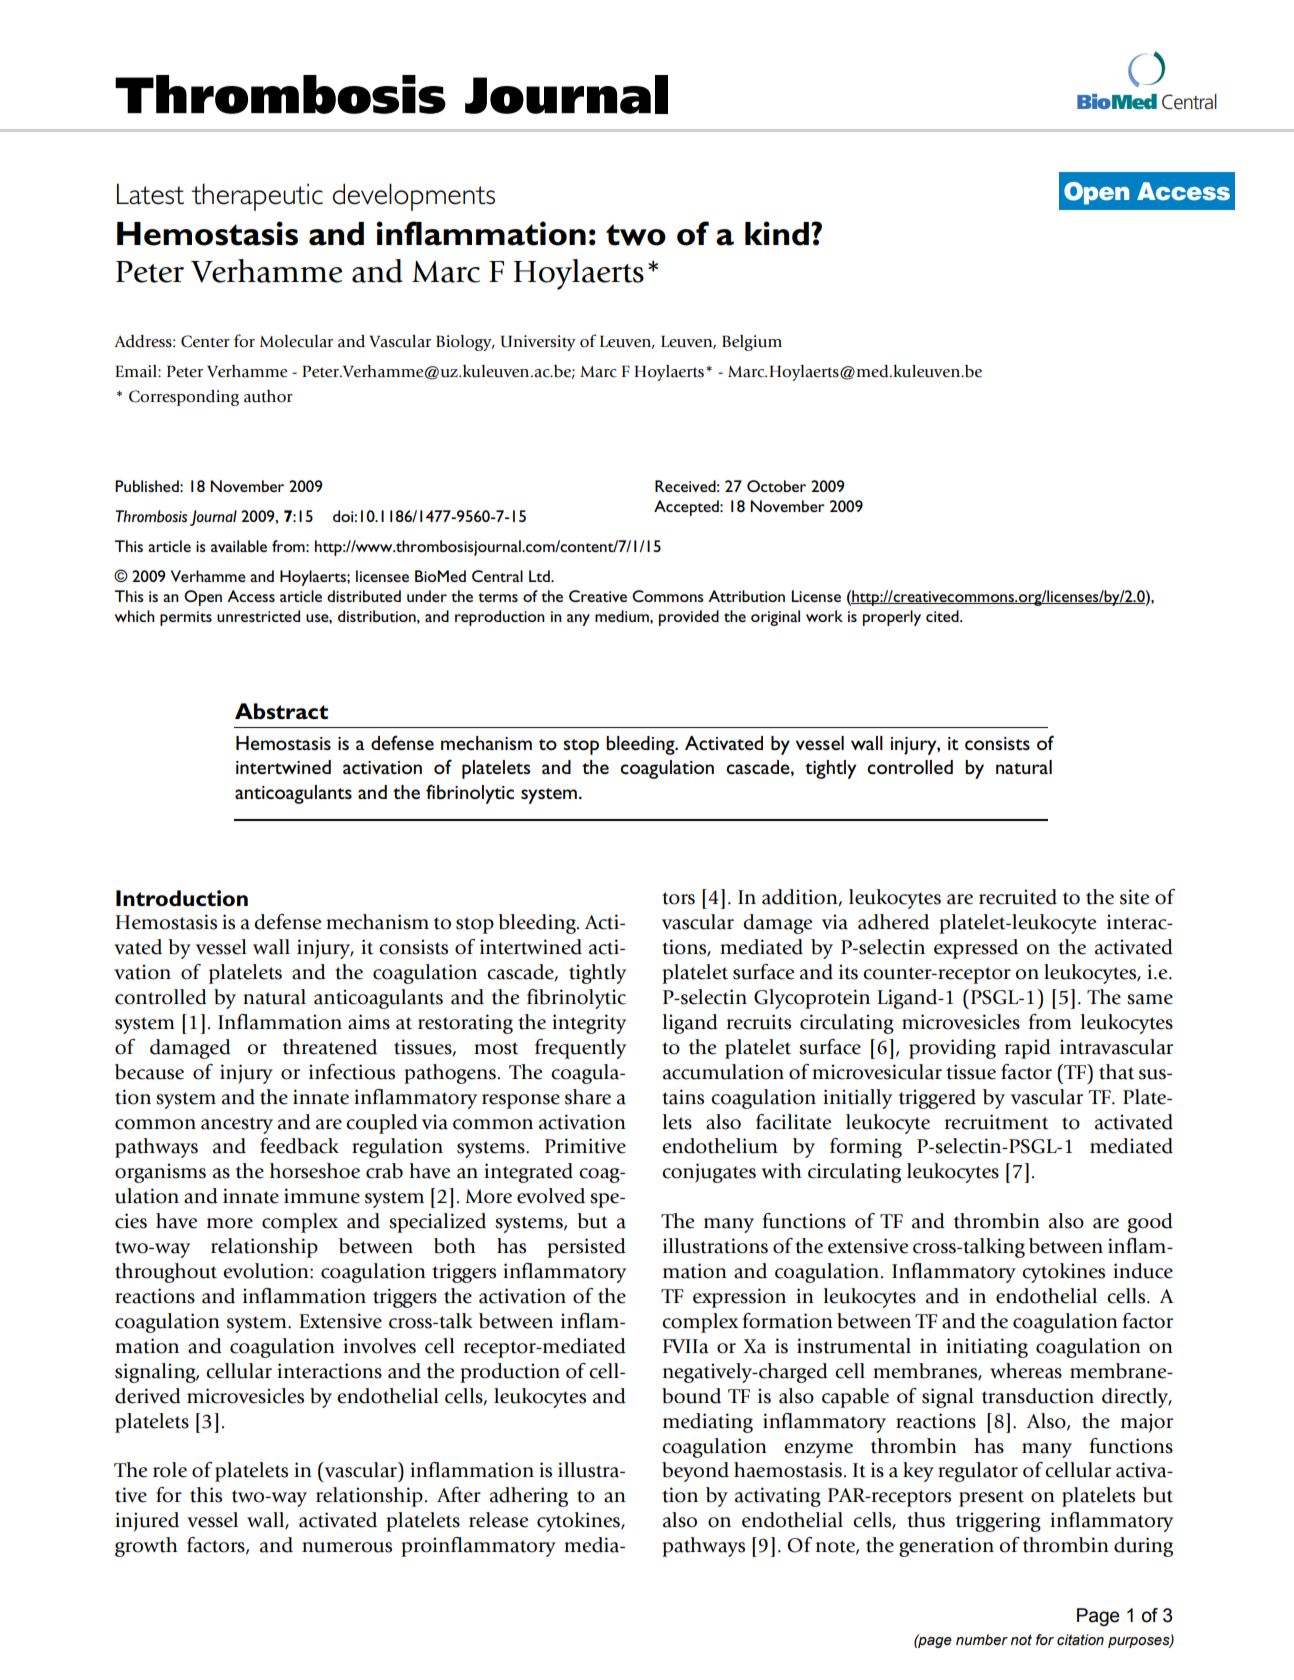 The height and width of the document is (1680, 1294). What do you see at coordinates (347, 1547) in the document?
I see `numerous` at bounding box center [347, 1547].
